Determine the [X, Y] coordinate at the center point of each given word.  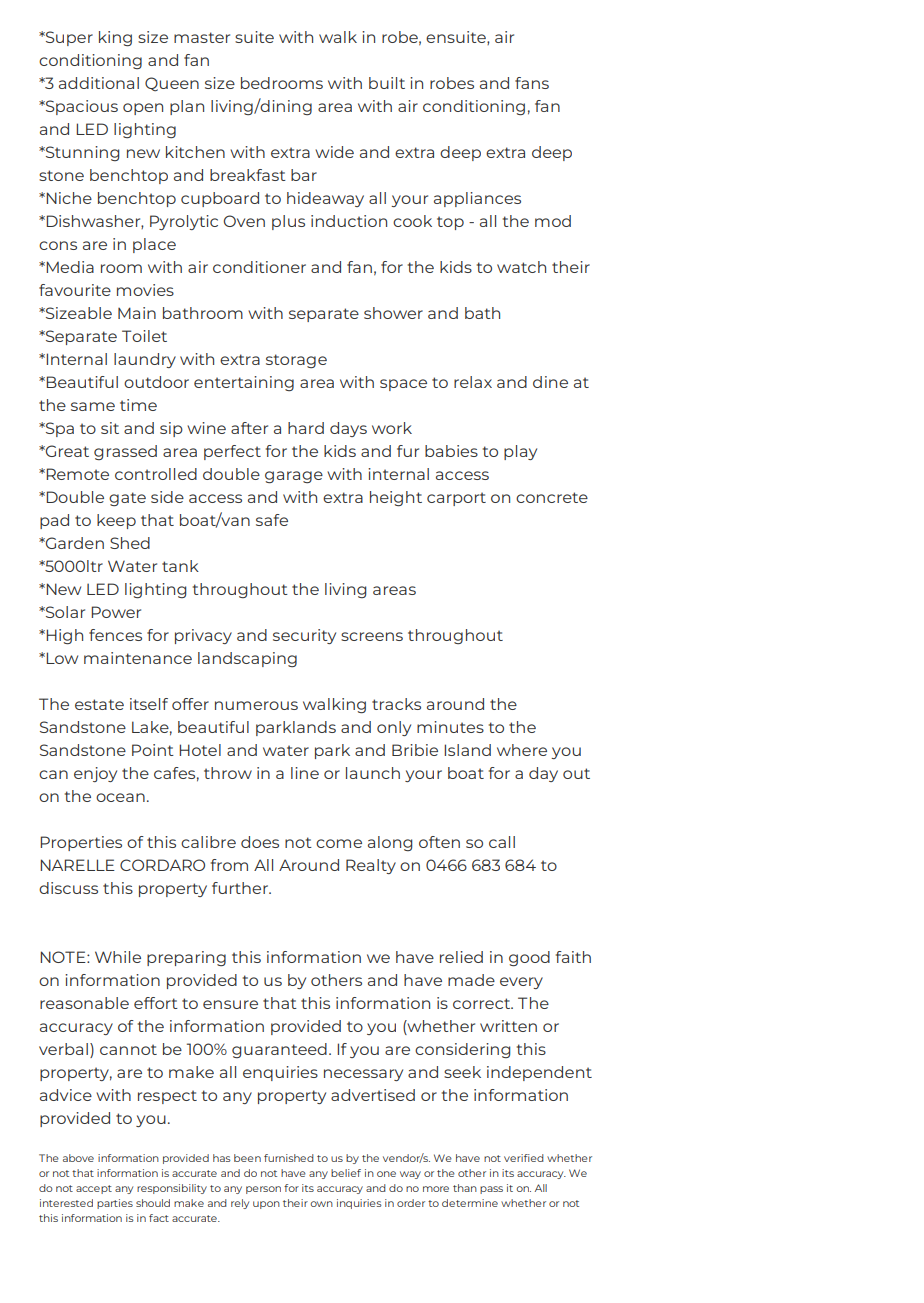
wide [334, 152]
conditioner [259, 267]
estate [99, 704]
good [529, 958]
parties [115, 1204]
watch [521, 267]
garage [294, 477]
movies [145, 290]
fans [532, 83]
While [118, 957]
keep [116, 521]
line [305, 773]
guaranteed [279, 1050]
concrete [552, 497]
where [522, 750]
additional [99, 83]
